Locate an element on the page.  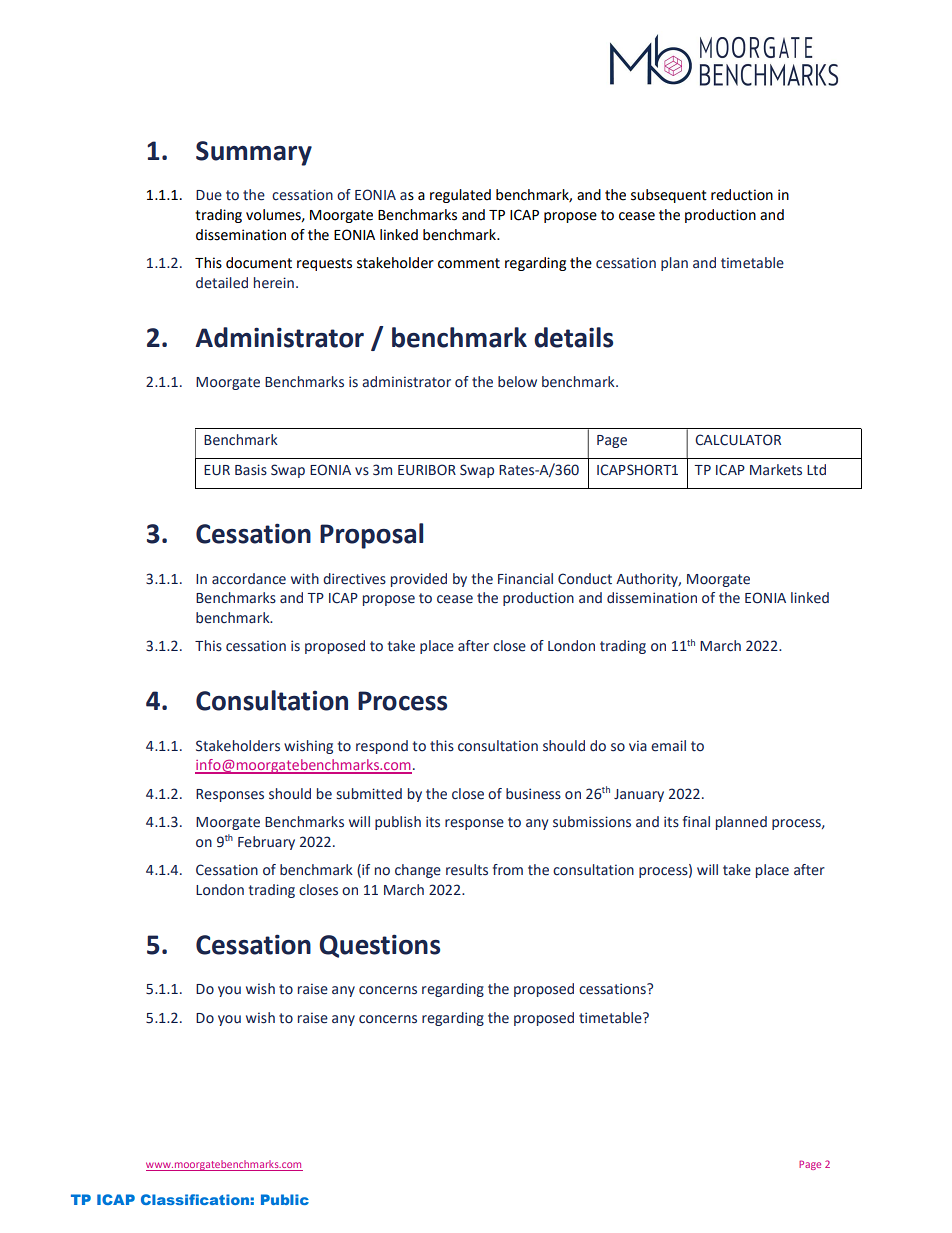
final is located at coordinates (696, 821).
